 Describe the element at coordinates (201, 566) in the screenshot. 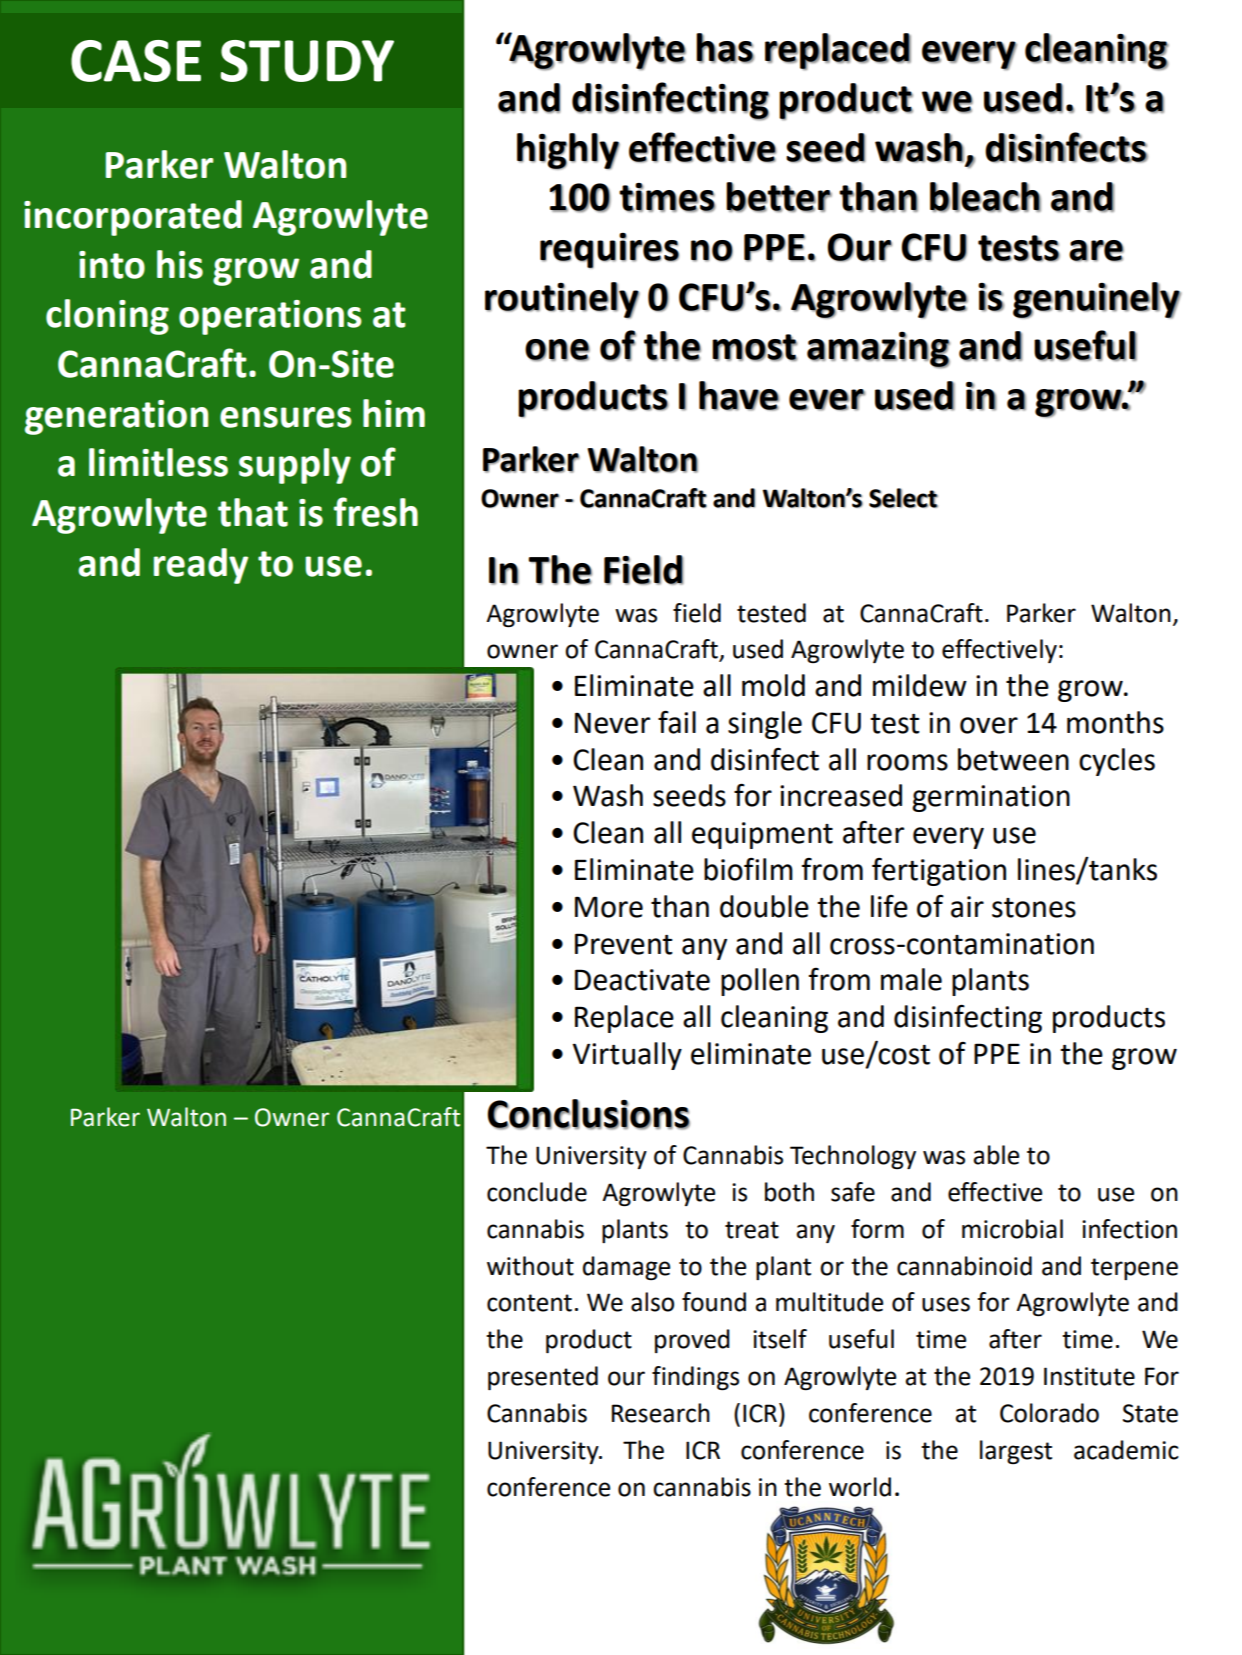

I see `ready` at that location.
